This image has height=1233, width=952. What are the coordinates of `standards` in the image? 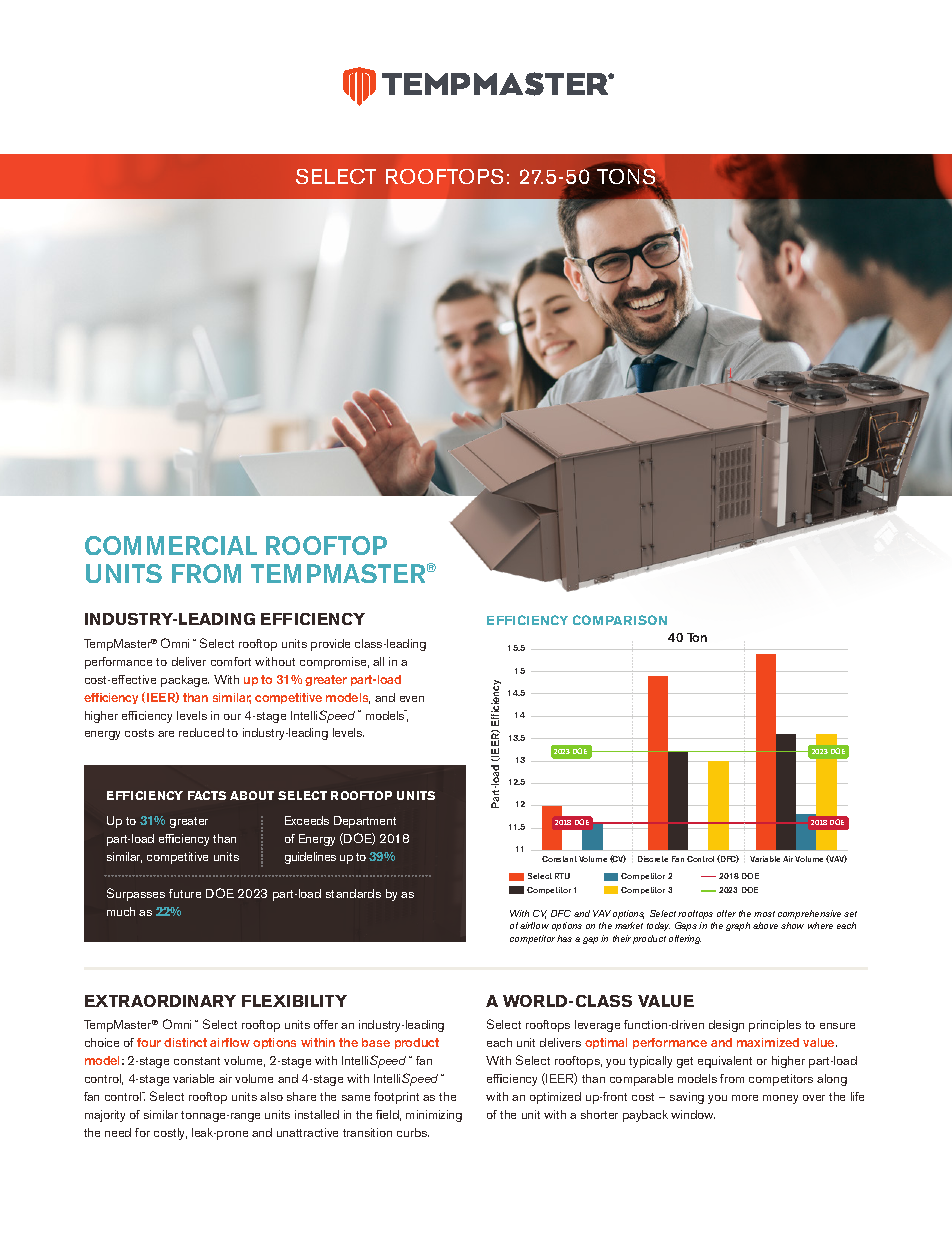 It's located at (353, 893).
